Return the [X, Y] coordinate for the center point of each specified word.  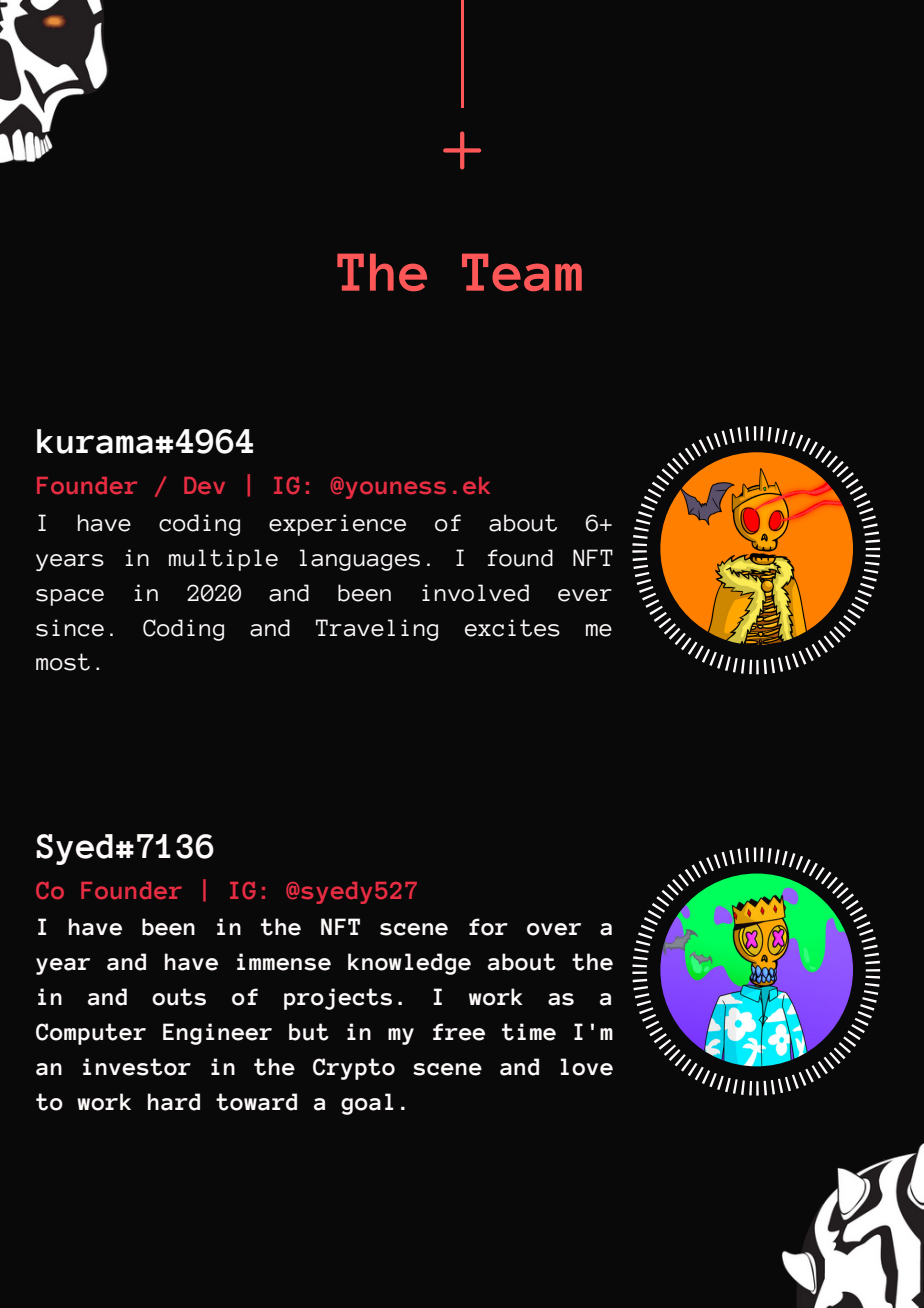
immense [284, 962]
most [63, 662]
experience [337, 525]
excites [512, 628]
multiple [223, 560]
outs [179, 997]
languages [360, 560]
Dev [204, 485]
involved [475, 593]
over [554, 929]
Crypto [354, 1069]
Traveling [377, 630]
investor [137, 1067]
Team [522, 272]
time [529, 1032]
